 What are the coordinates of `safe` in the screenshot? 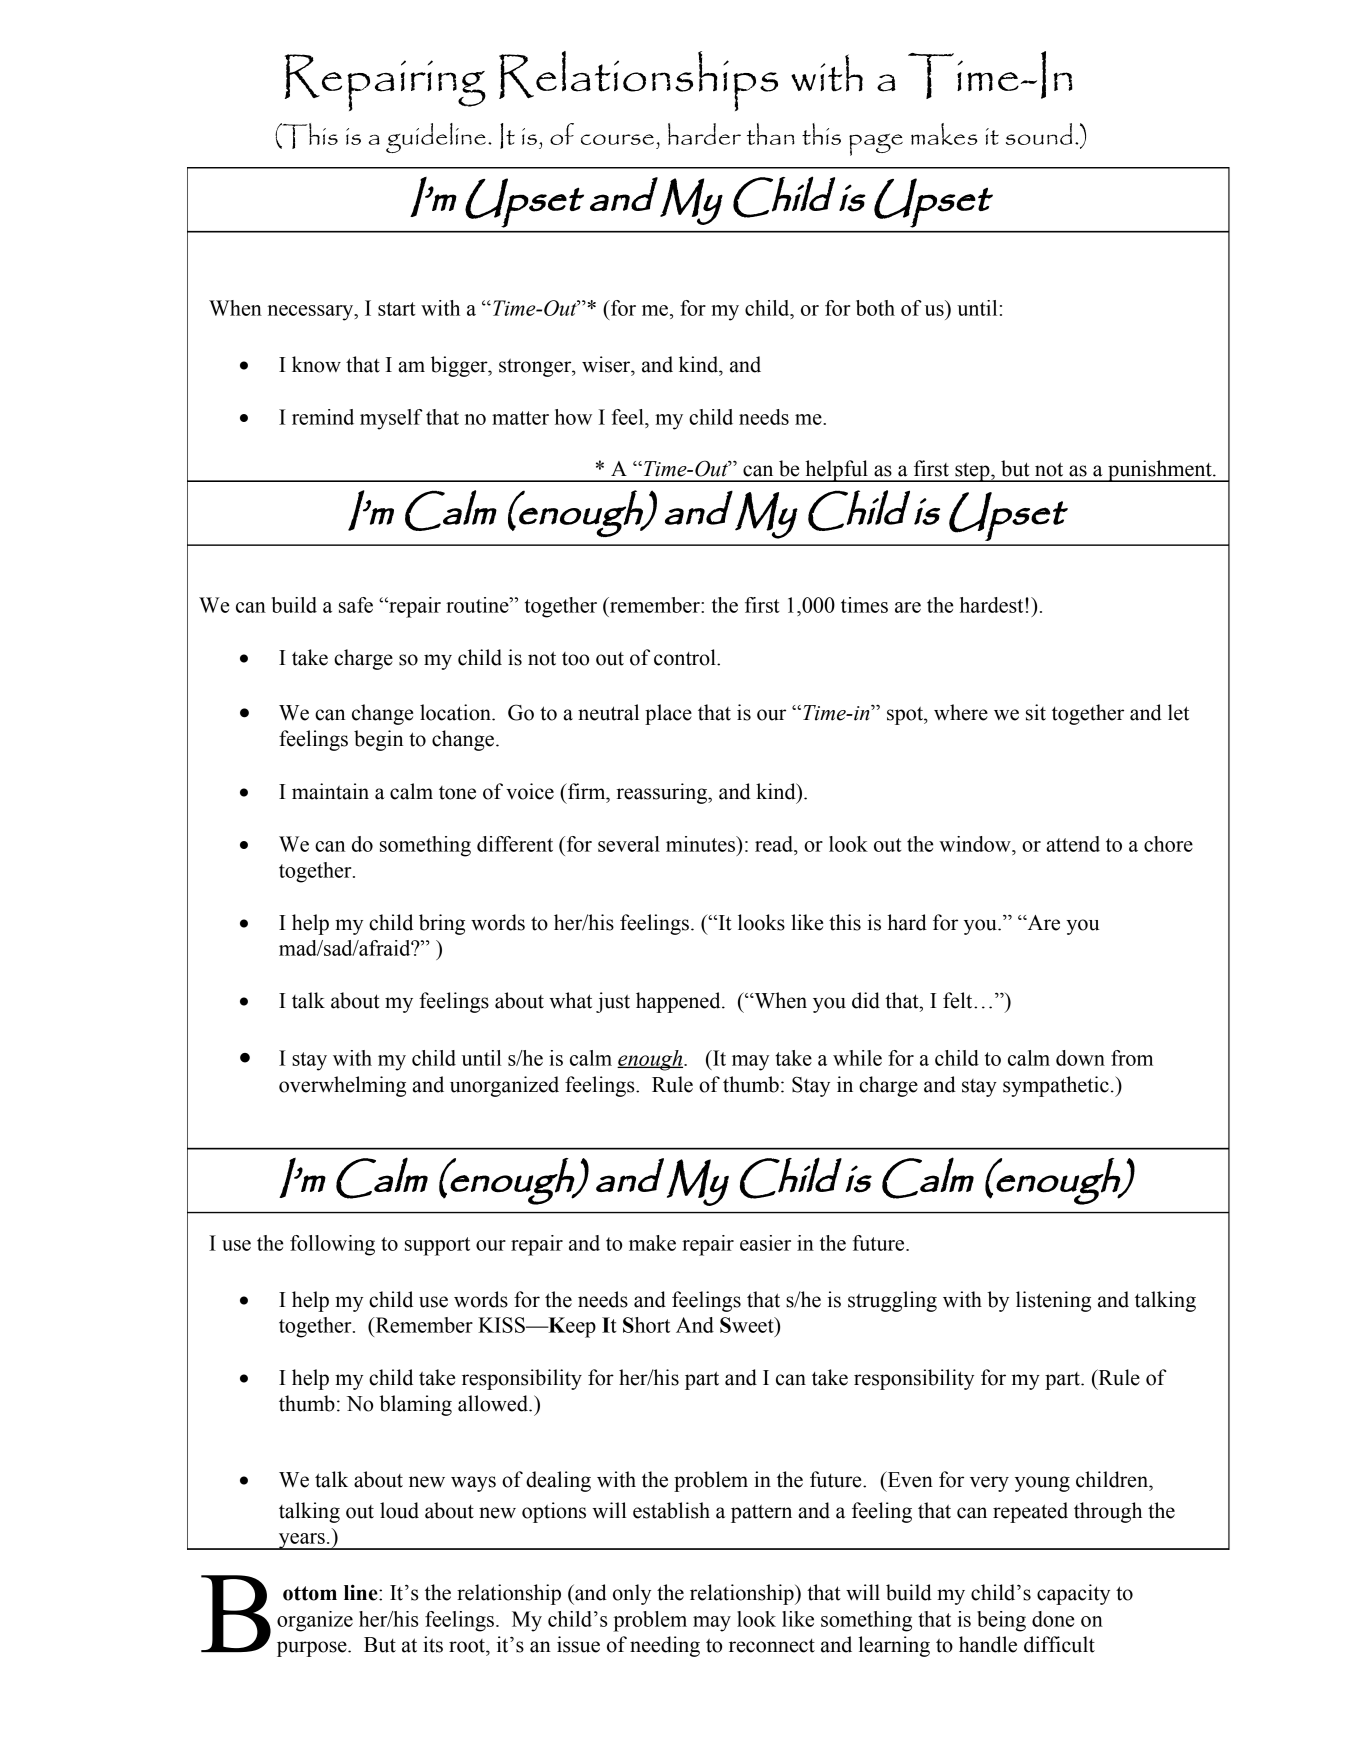 It's located at (356, 605).
